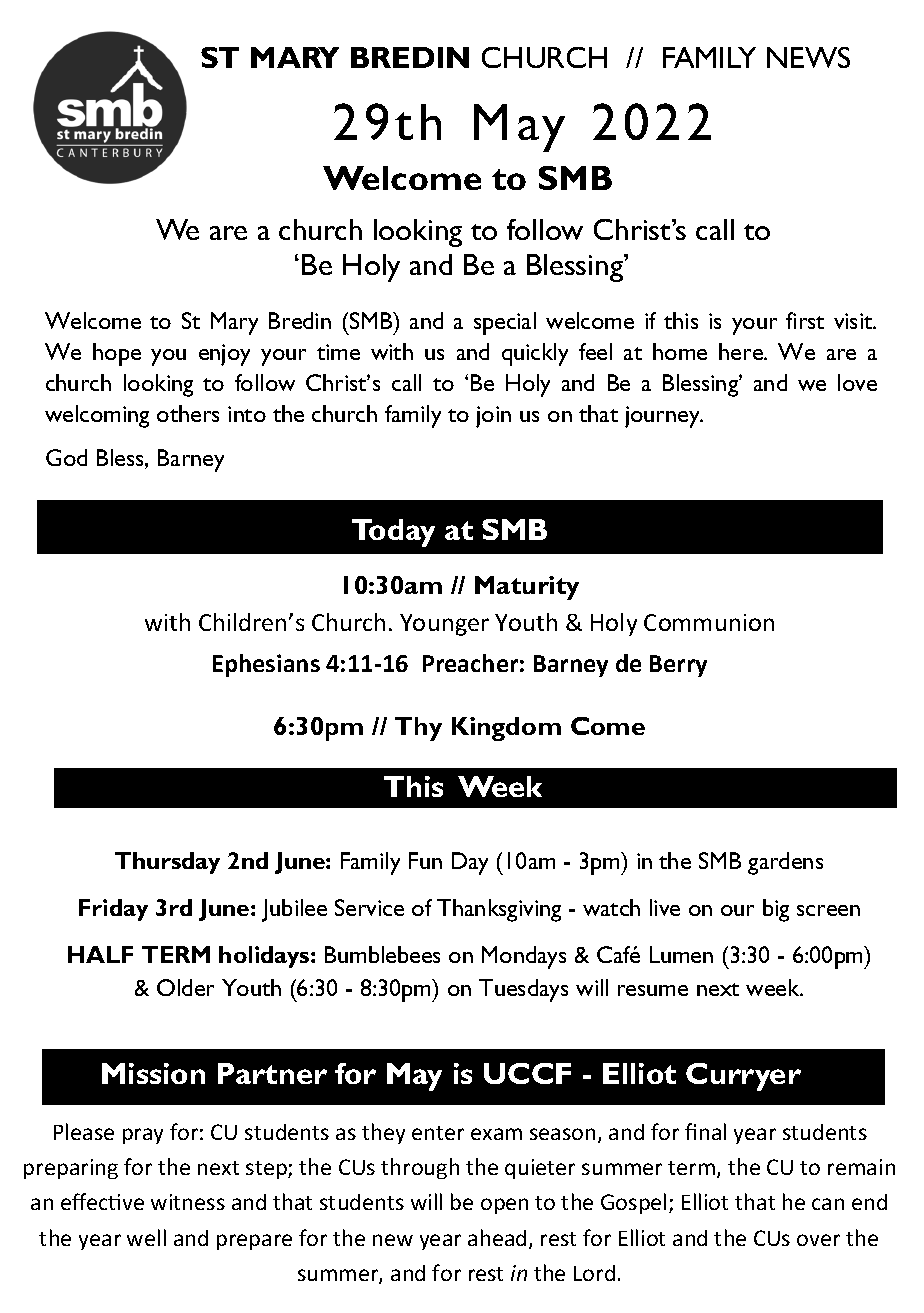 The width and height of the document is (924, 1313). What do you see at coordinates (444, 625) in the document?
I see `Younger` at bounding box center [444, 625].
